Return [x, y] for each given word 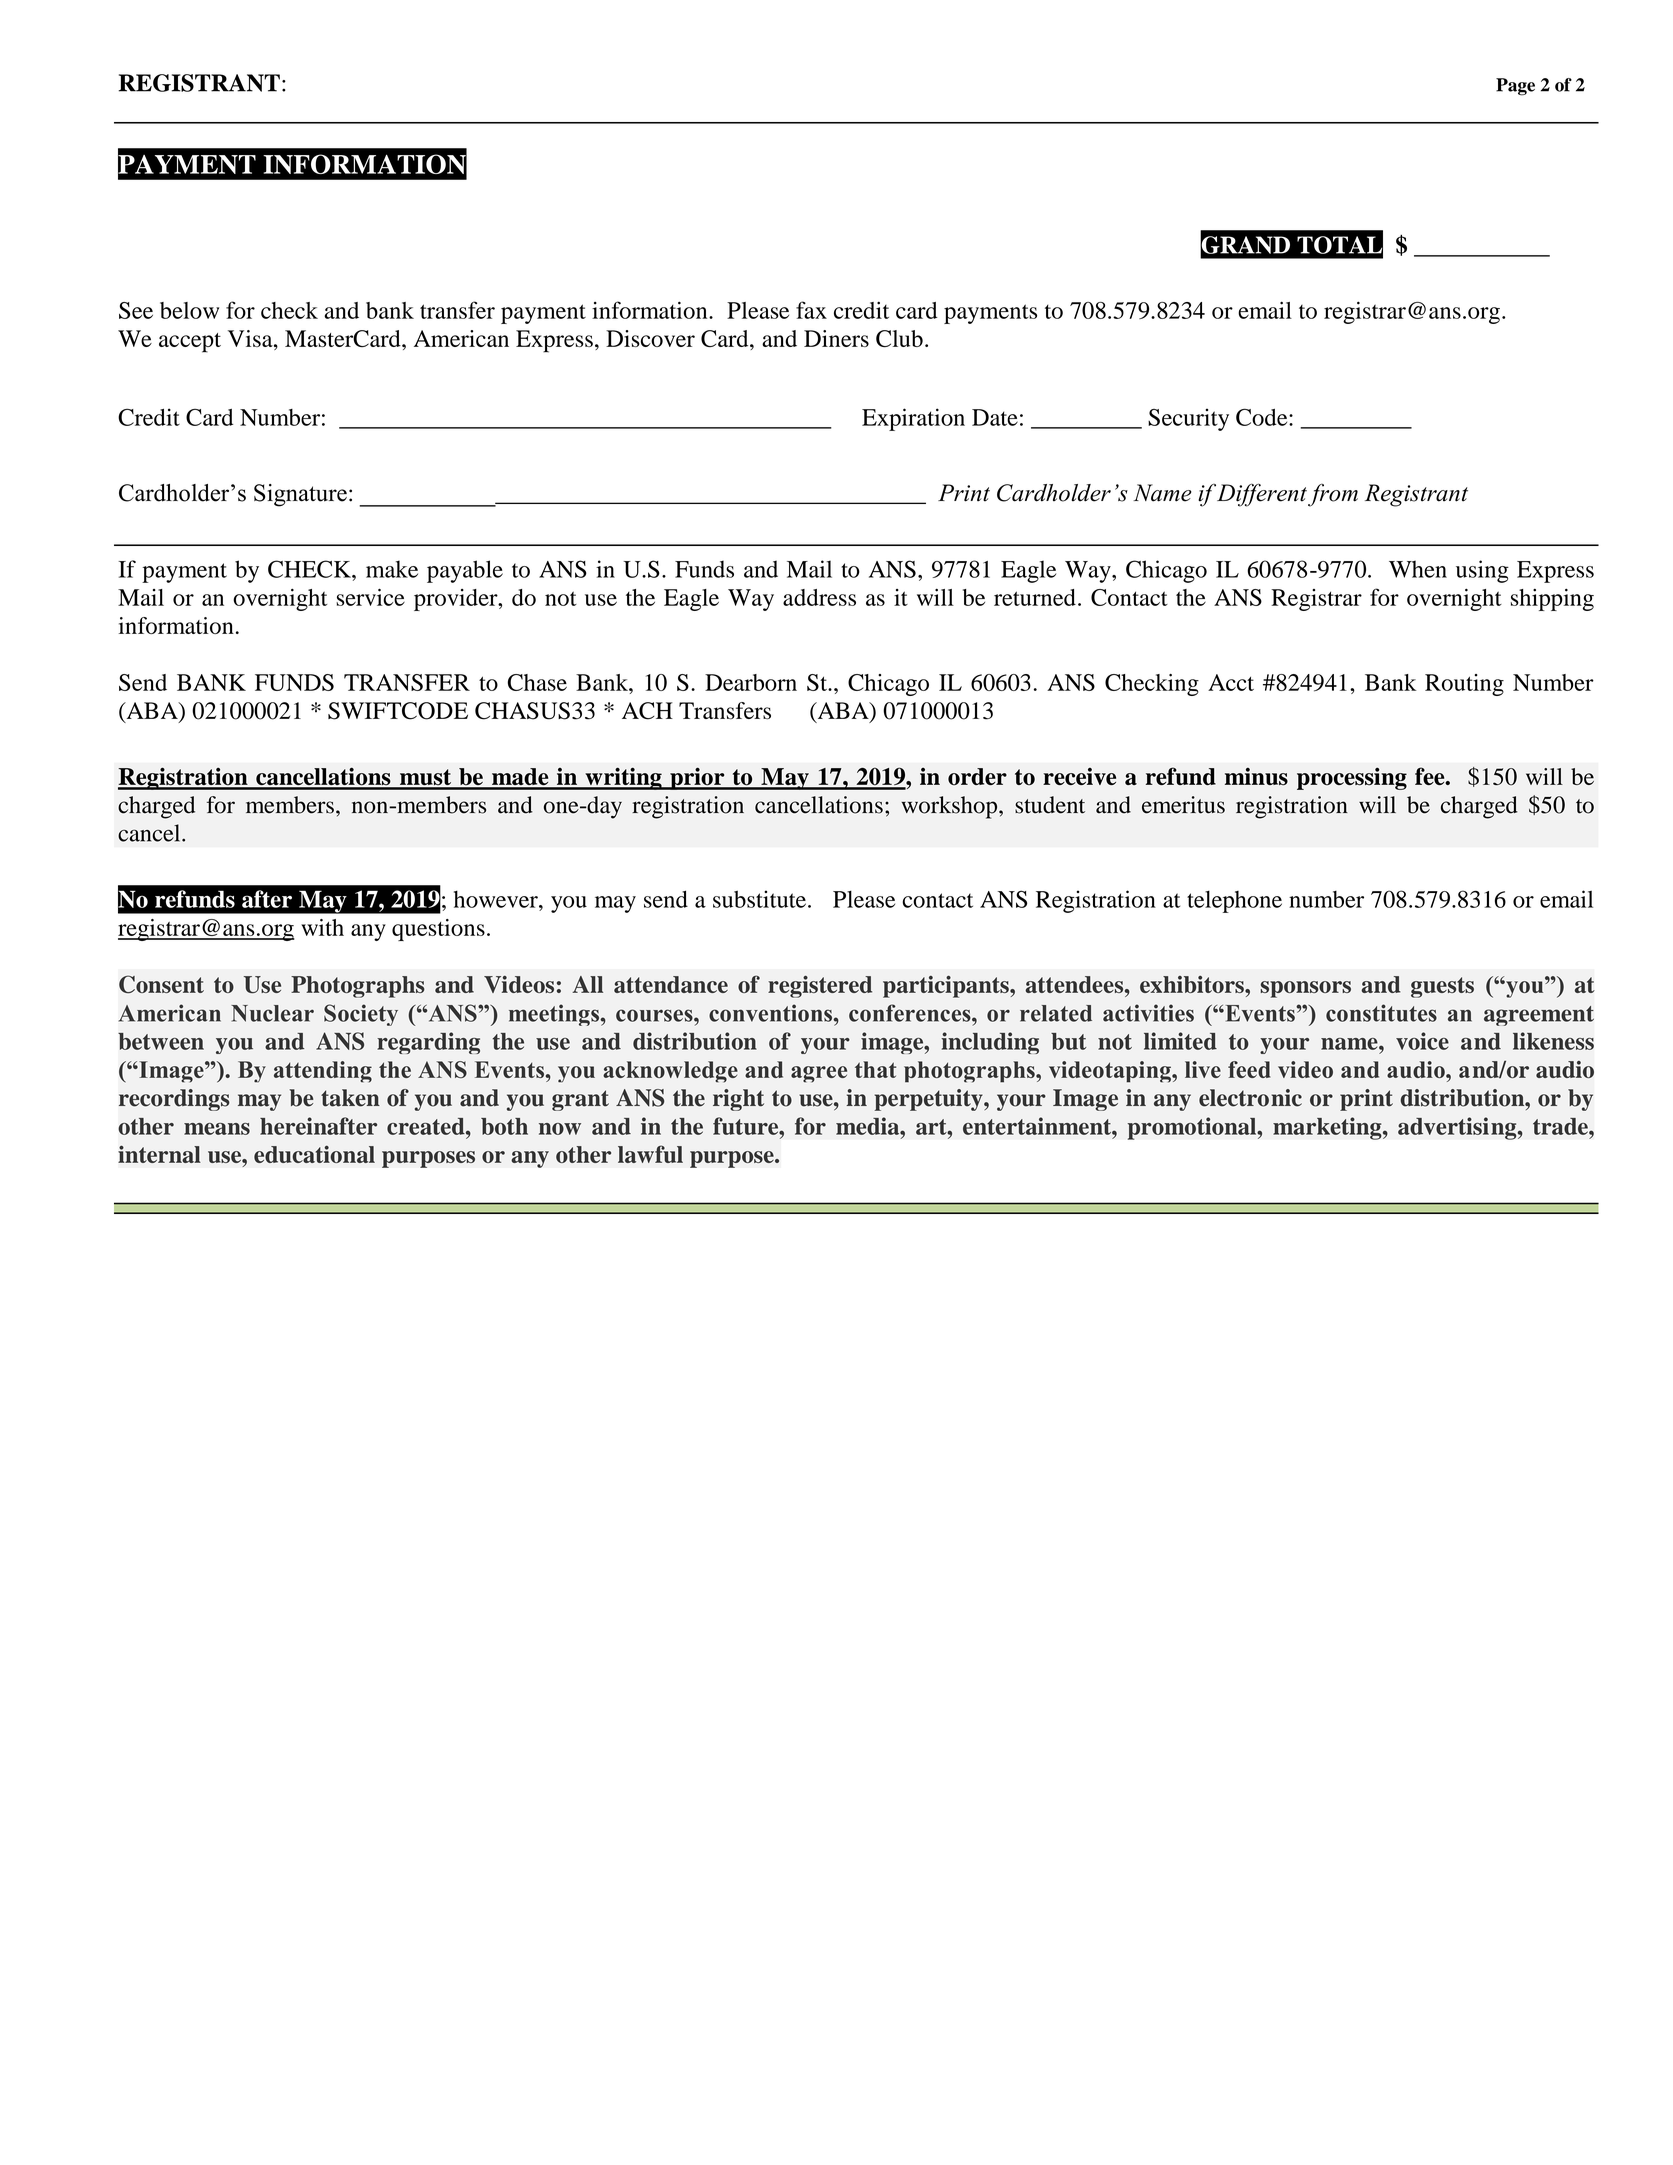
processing [1352, 778]
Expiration [913, 419]
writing [623, 778]
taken [350, 1098]
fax [811, 310]
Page [1515, 87]
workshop [950, 807]
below [189, 310]
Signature [300, 495]
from [1333, 495]
